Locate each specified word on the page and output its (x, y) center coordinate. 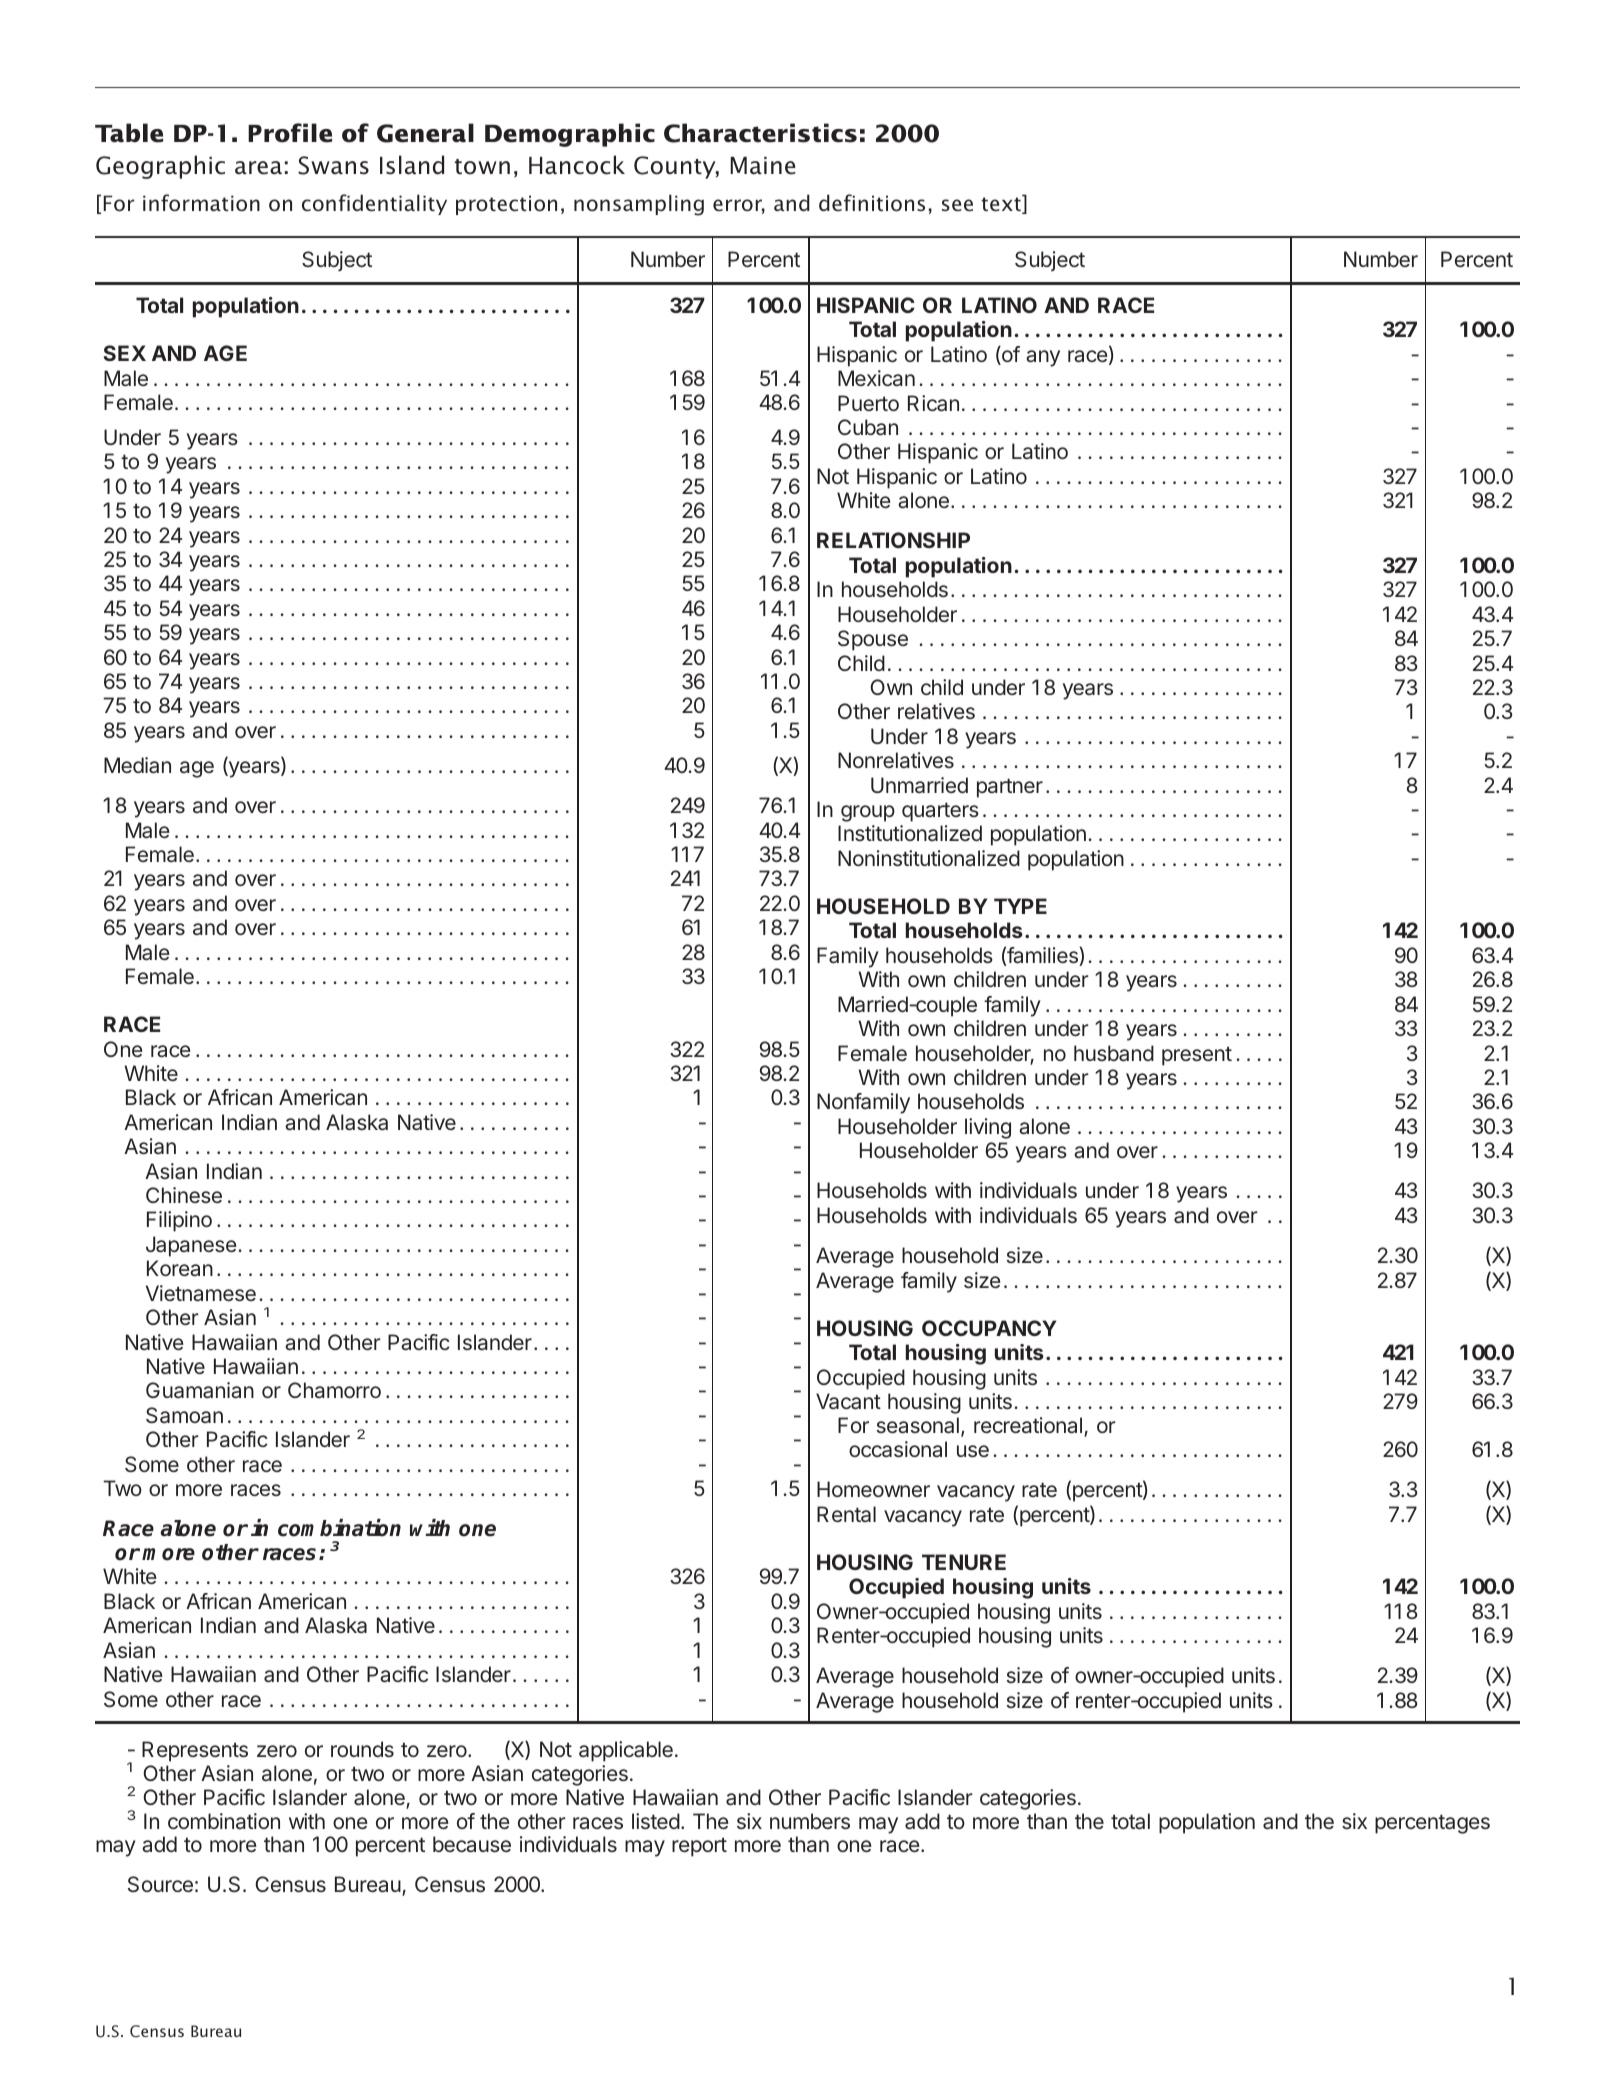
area (258, 168)
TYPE (1020, 906)
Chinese (184, 1195)
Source (160, 1884)
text (1002, 205)
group (868, 813)
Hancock (577, 165)
